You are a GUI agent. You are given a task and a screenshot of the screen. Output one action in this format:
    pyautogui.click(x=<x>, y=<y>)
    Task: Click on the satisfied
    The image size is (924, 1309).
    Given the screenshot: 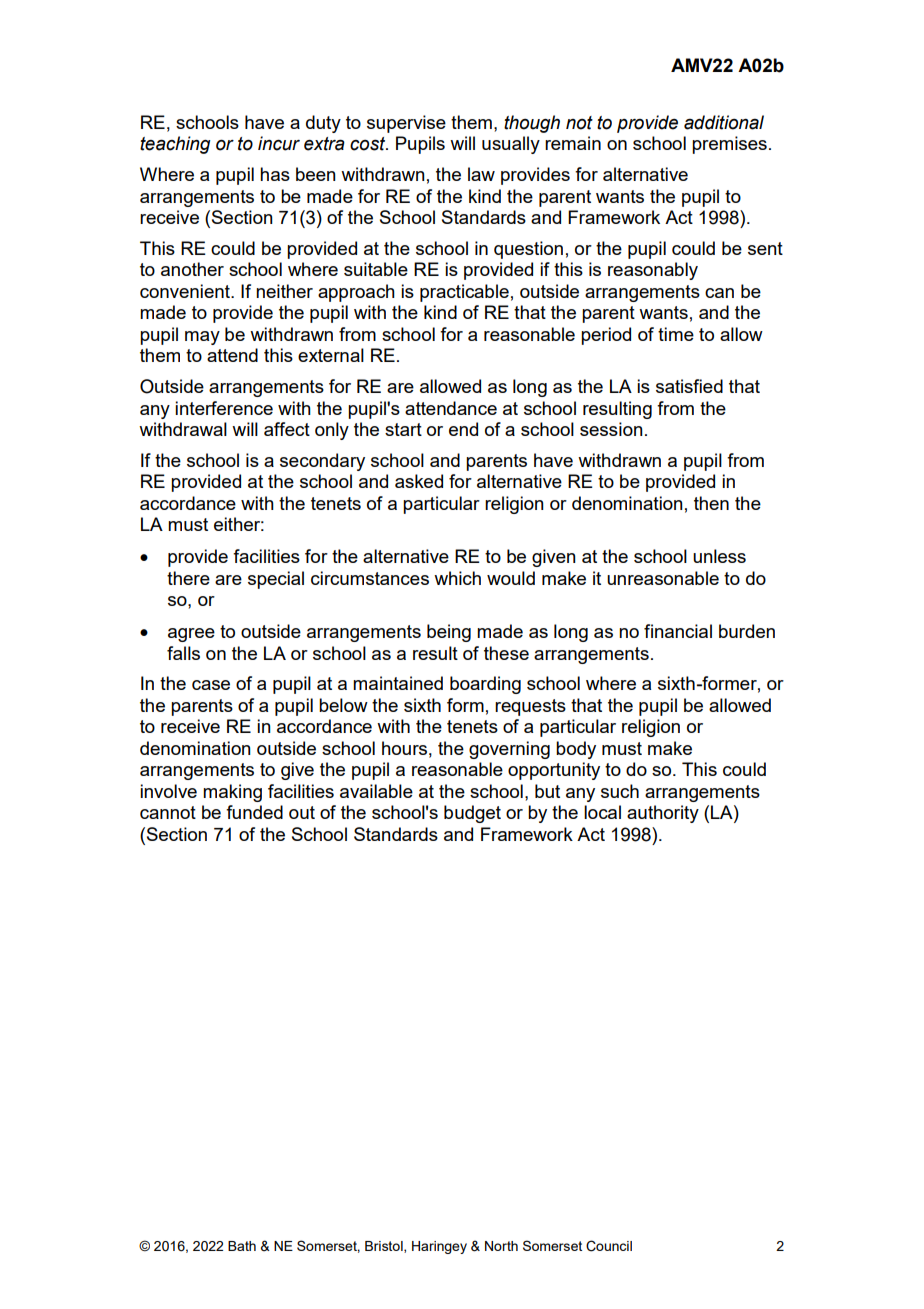 What is the action you would take?
    pyautogui.click(x=689, y=386)
